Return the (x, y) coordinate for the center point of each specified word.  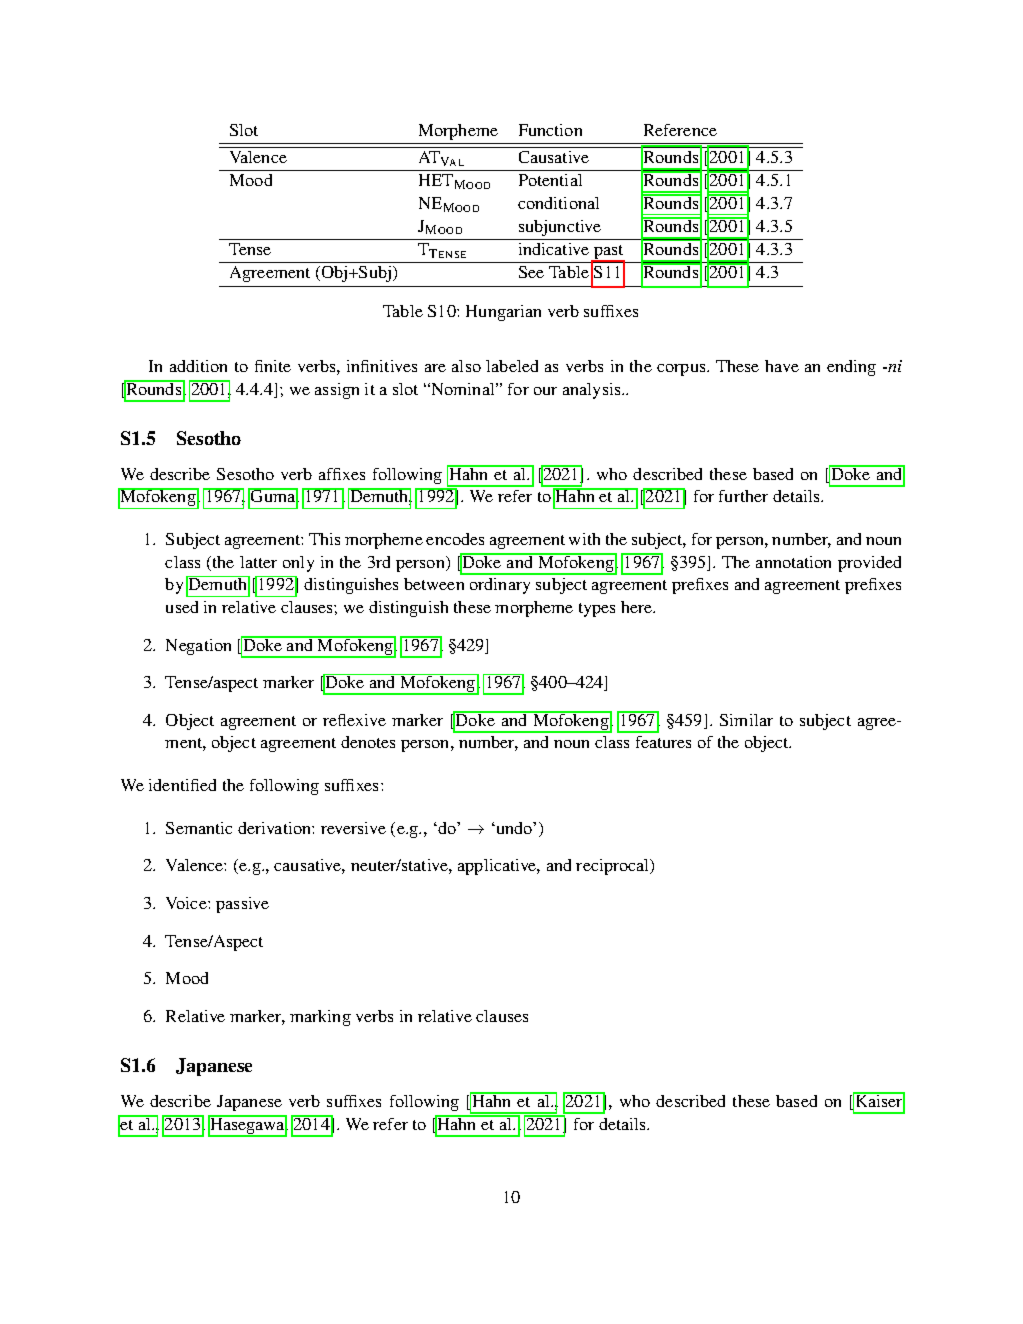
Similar (746, 720)
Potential (550, 180)
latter (258, 562)
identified (182, 785)
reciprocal (614, 867)
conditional (558, 203)
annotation (793, 562)
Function (550, 130)
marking (320, 1018)
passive (242, 905)
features (663, 742)
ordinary (500, 586)
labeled (512, 366)
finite (273, 366)
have (782, 366)
